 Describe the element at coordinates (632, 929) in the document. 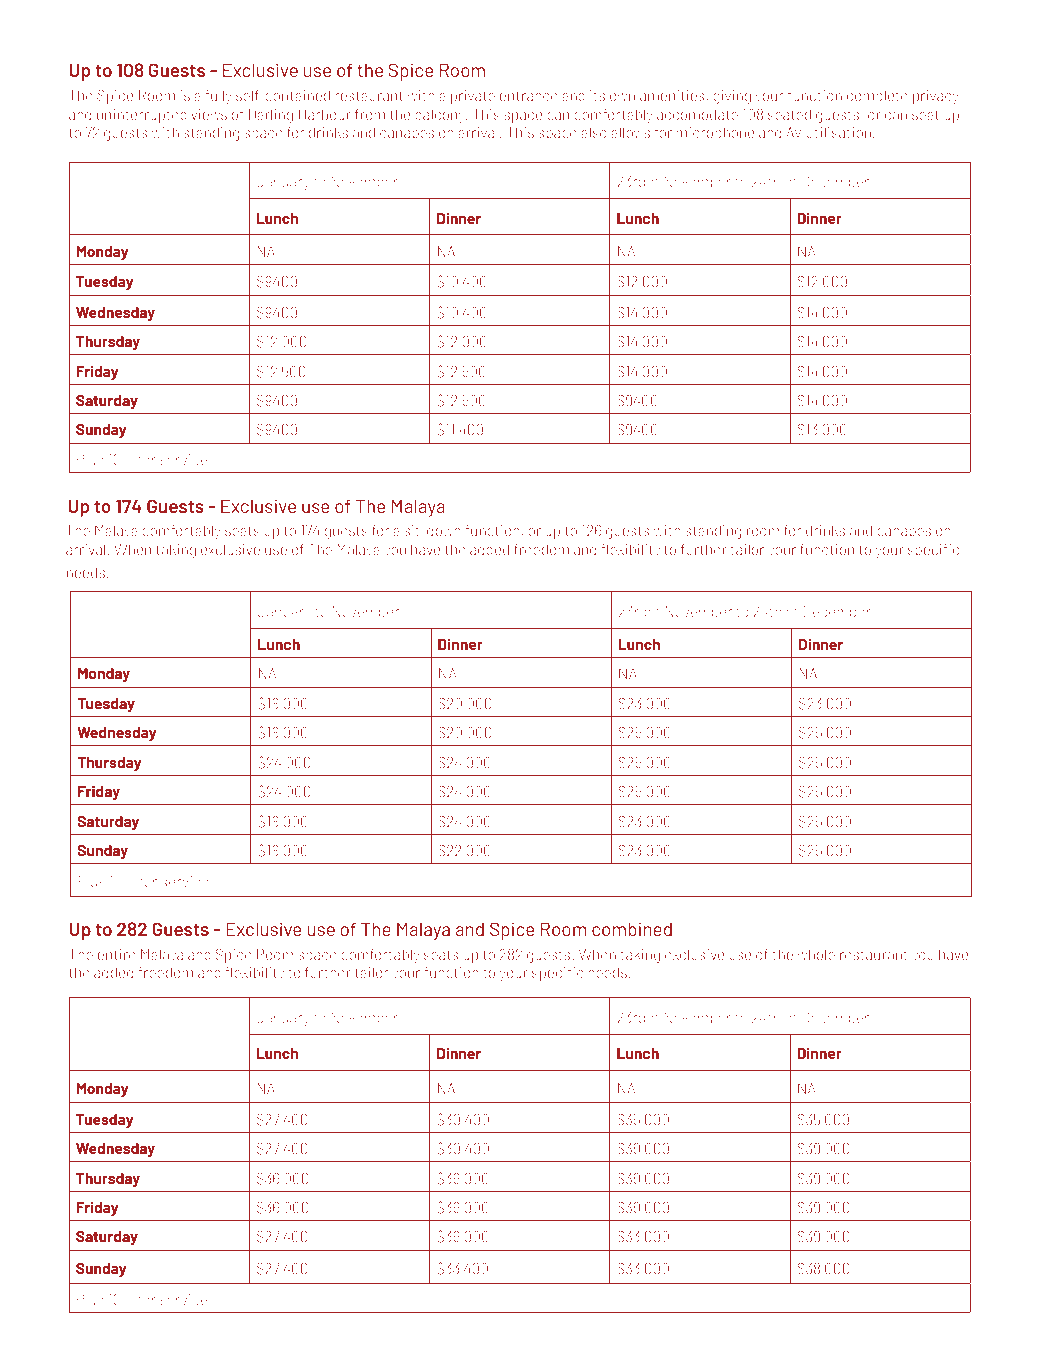

I see `combined` at that location.
